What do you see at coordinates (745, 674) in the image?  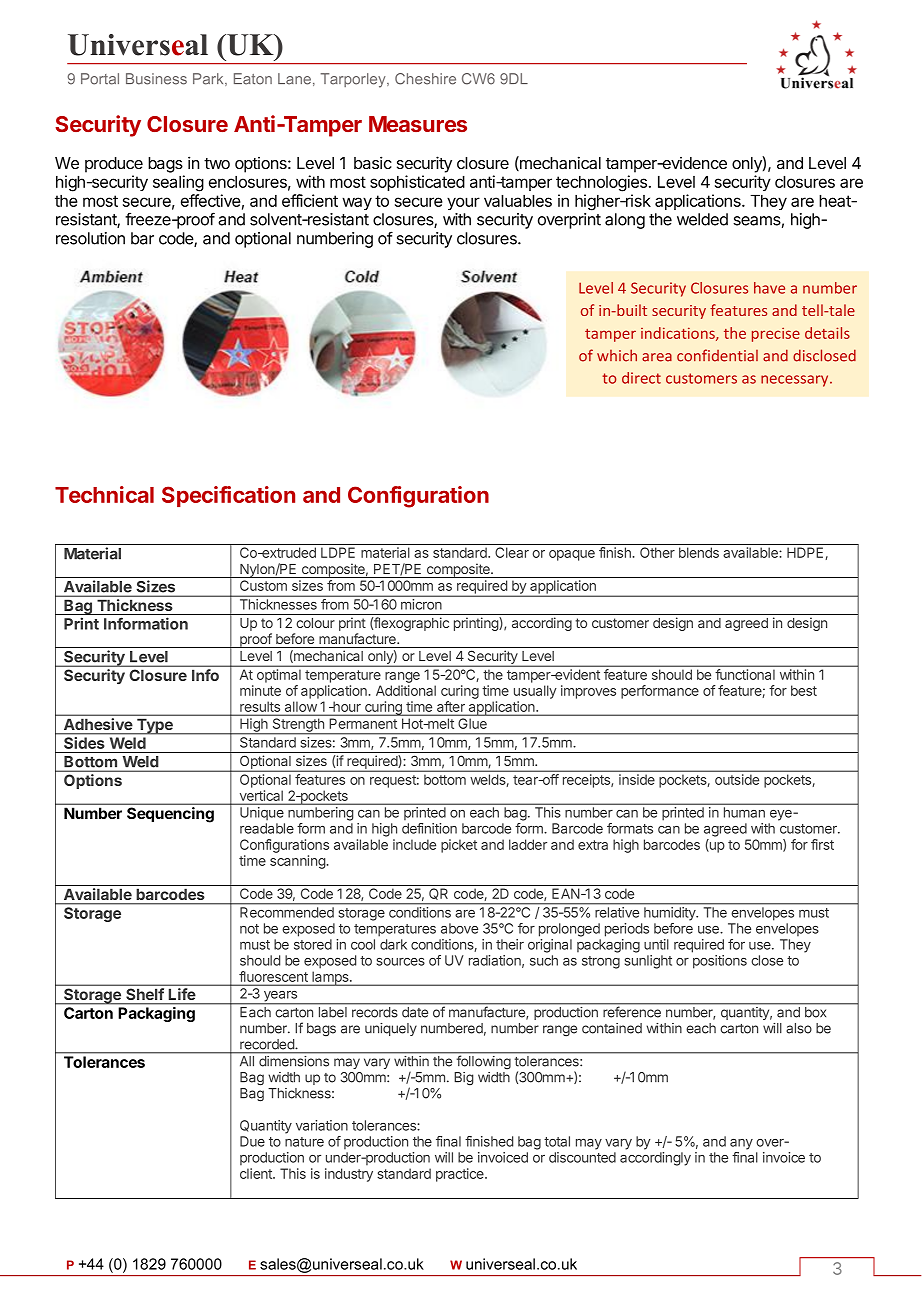 I see `functional` at bounding box center [745, 674].
